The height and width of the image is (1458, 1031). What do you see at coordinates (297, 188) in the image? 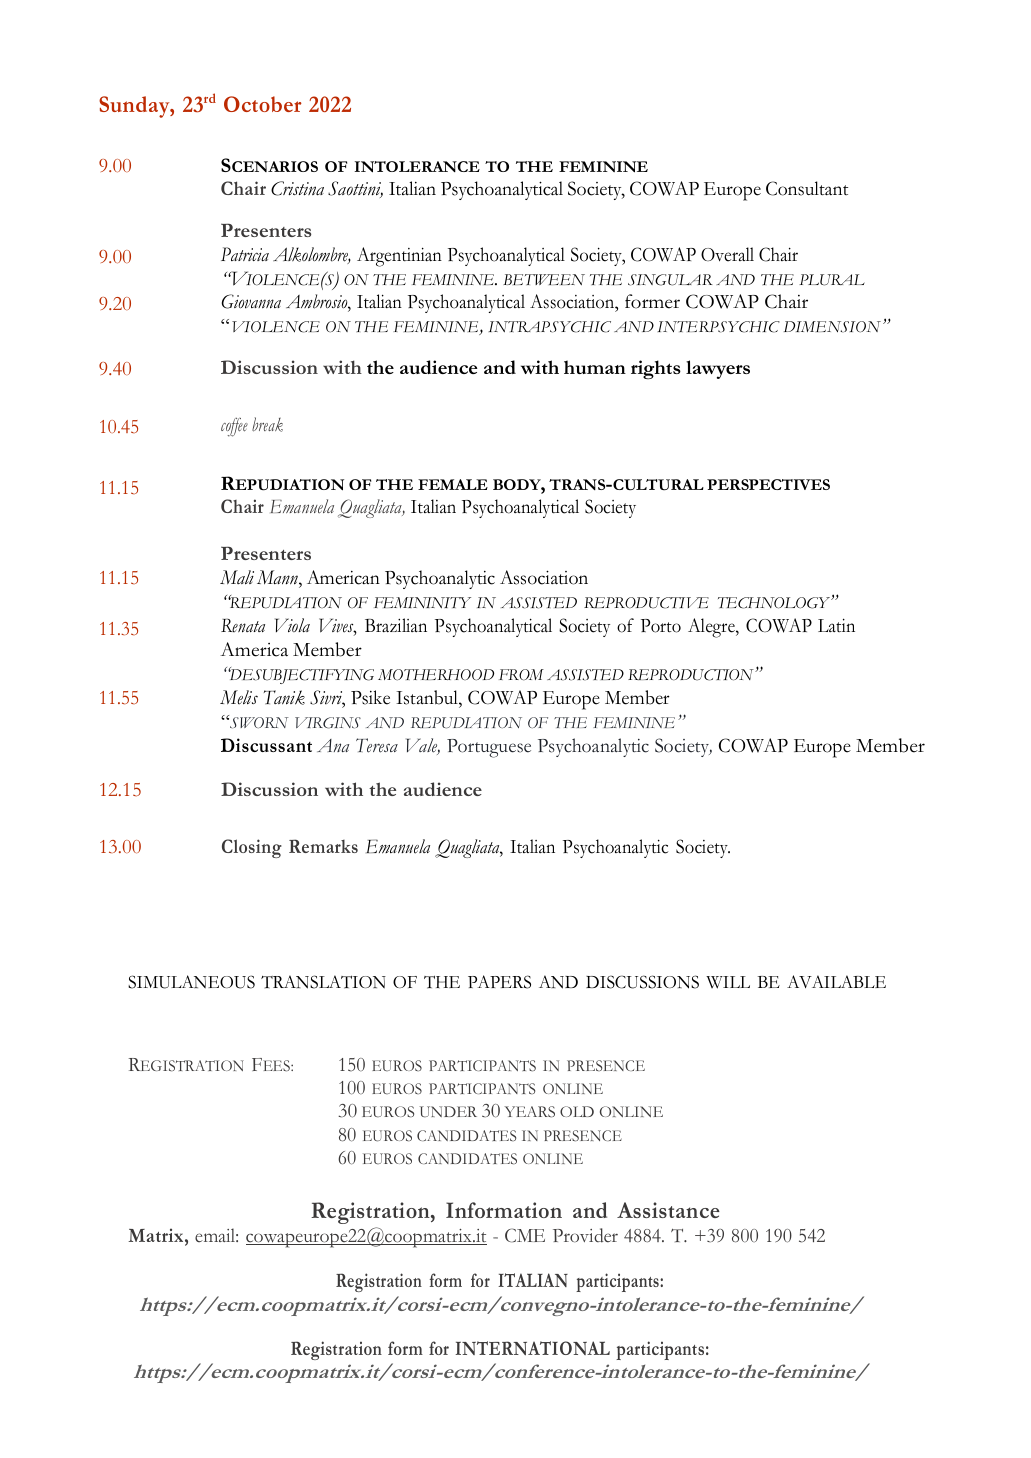
I see `Cristina` at bounding box center [297, 188].
